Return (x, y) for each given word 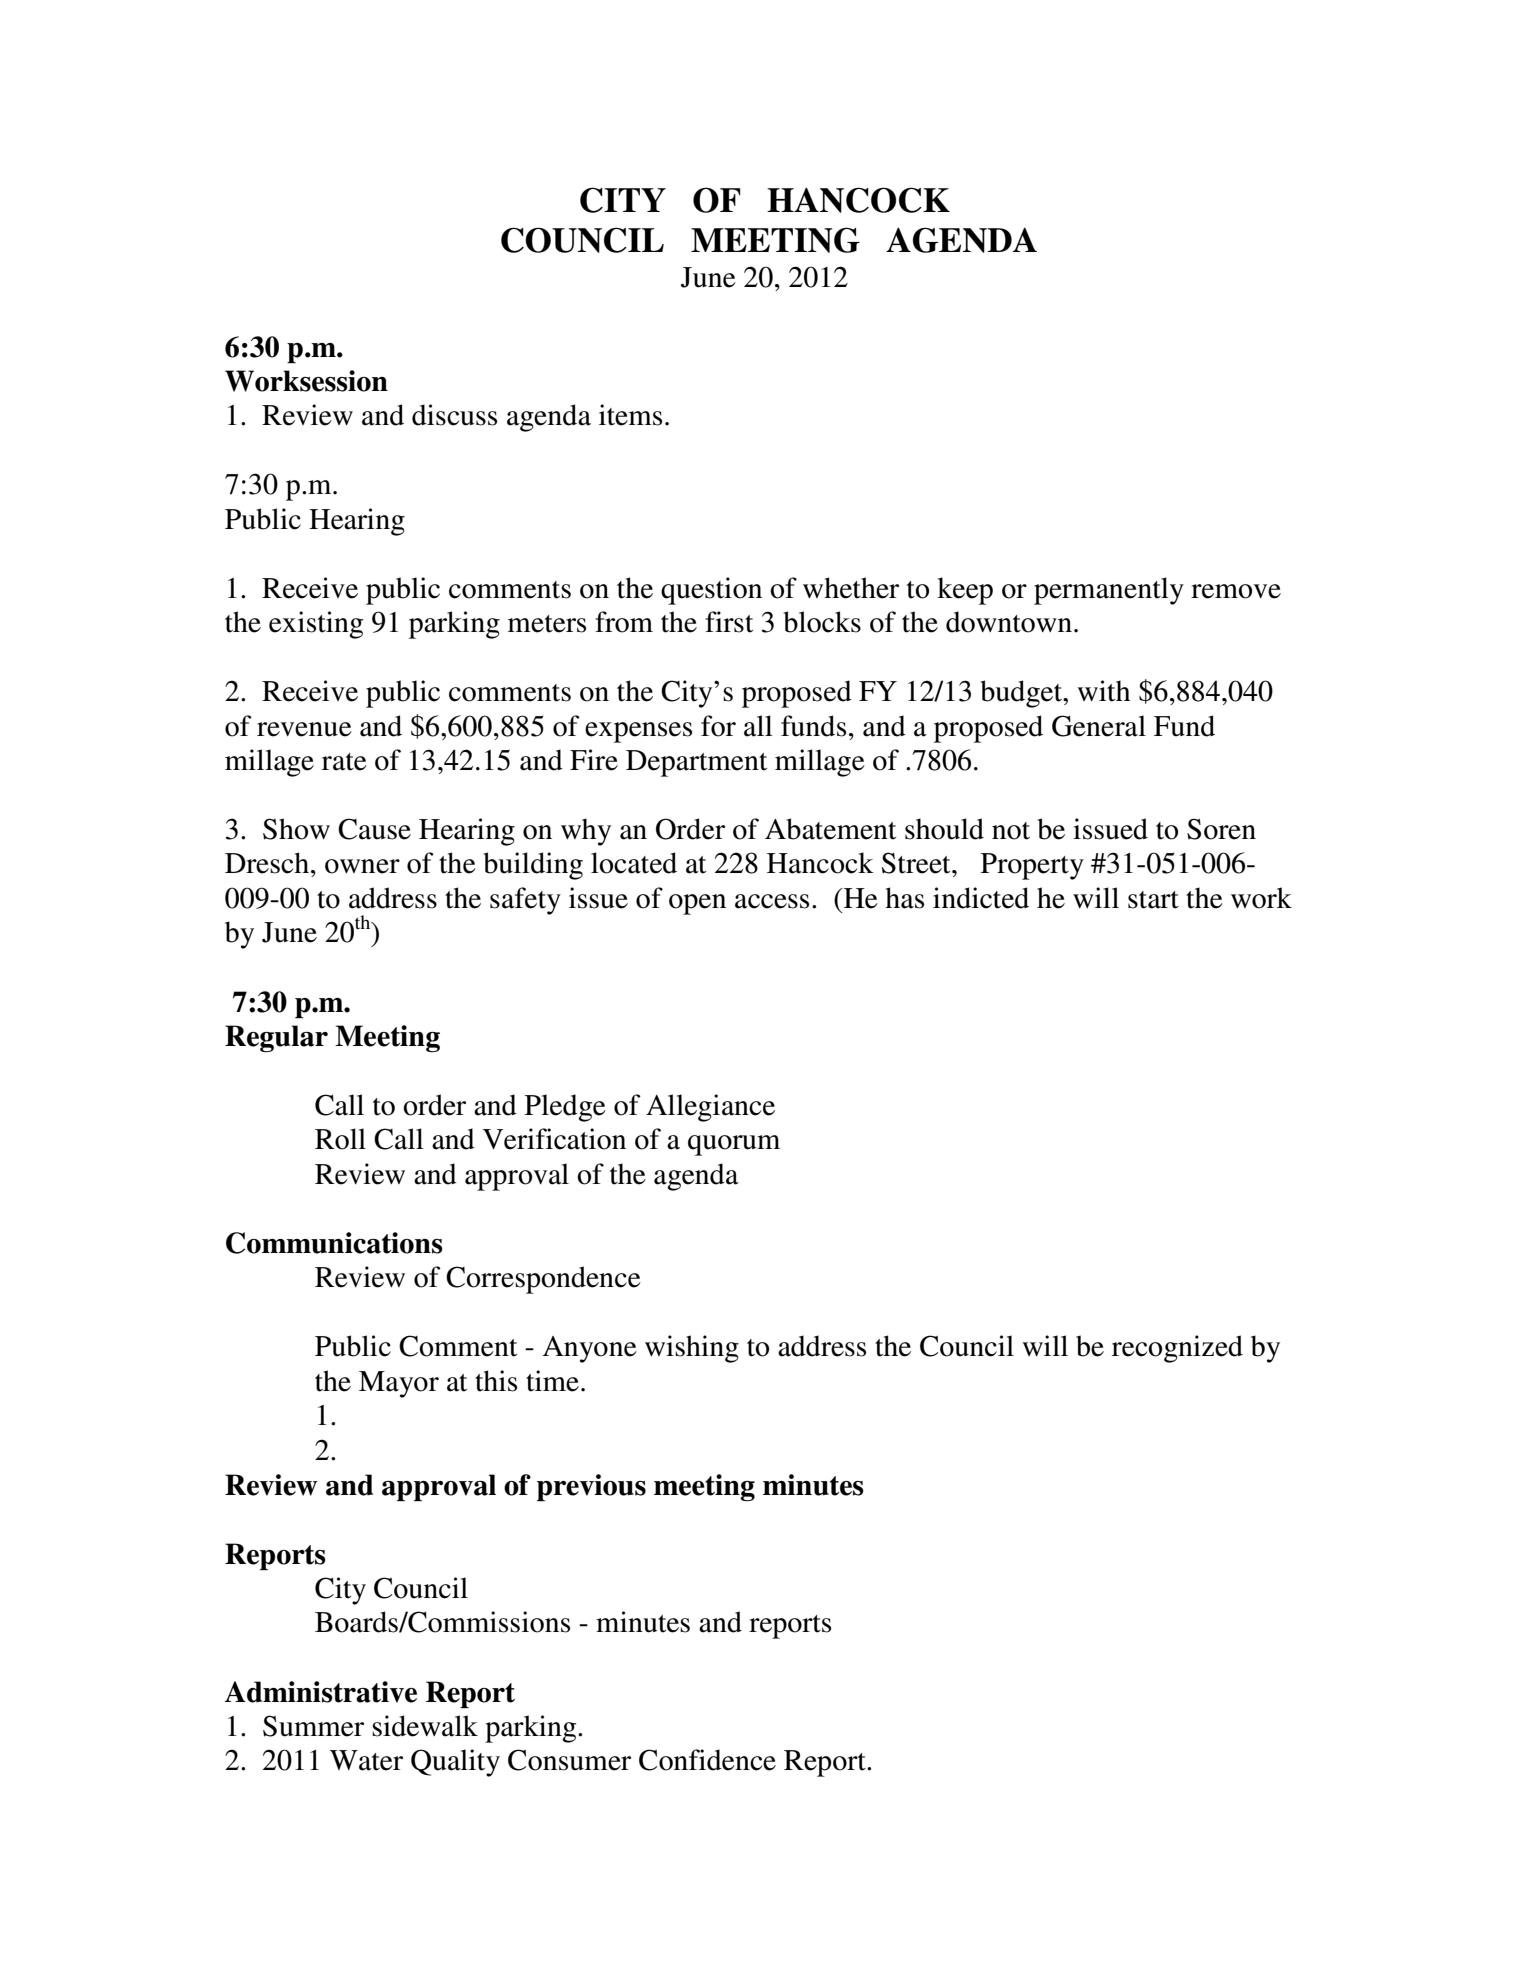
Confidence (707, 1760)
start (1153, 900)
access (772, 901)
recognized (1177, 1349)
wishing (692, 1349)
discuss (454, 415)
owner (362, 866)
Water (366, 1760)
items (630, 415)
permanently (1109, 591)
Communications (334, 1243)
